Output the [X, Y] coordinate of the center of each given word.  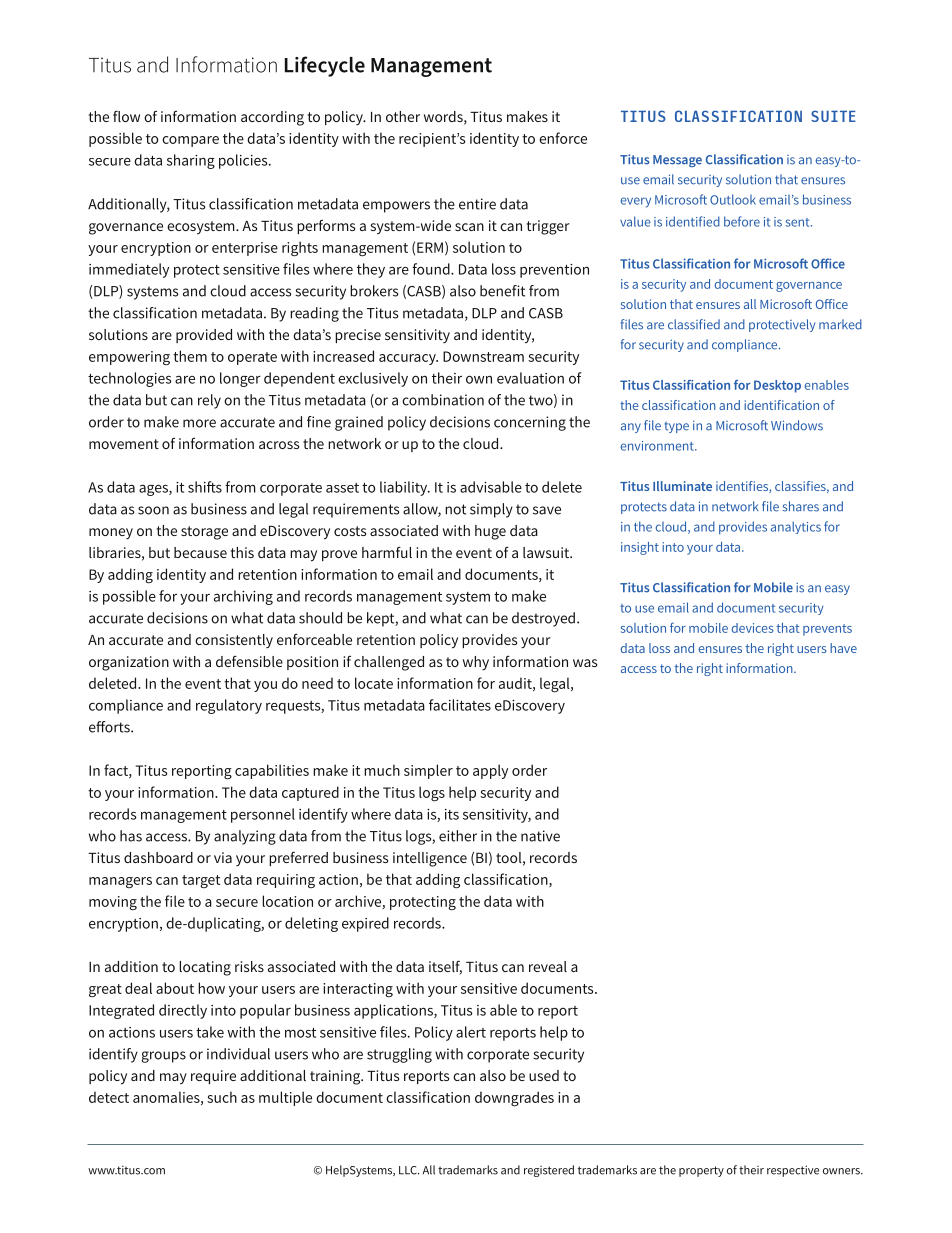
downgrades [514, 1099]
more [199, 423]
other [403, 116]
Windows [797, 425]
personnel [263, 815]
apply [490, 771]
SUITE [833, 116]
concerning [530, 423]
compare [190, 141]
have [843, 648]
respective [793, 1171]
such [222, 1097]
